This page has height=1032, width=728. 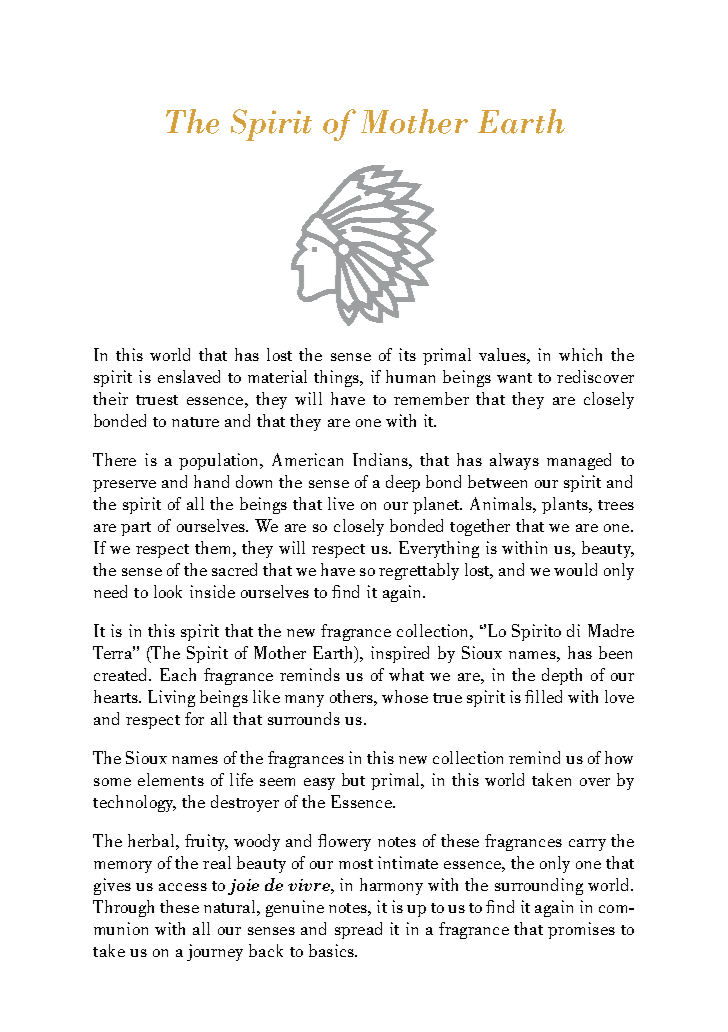 What do you see at coordinates (562, 676) in the page?
I see `depth` at bounding box center [562, 676].
